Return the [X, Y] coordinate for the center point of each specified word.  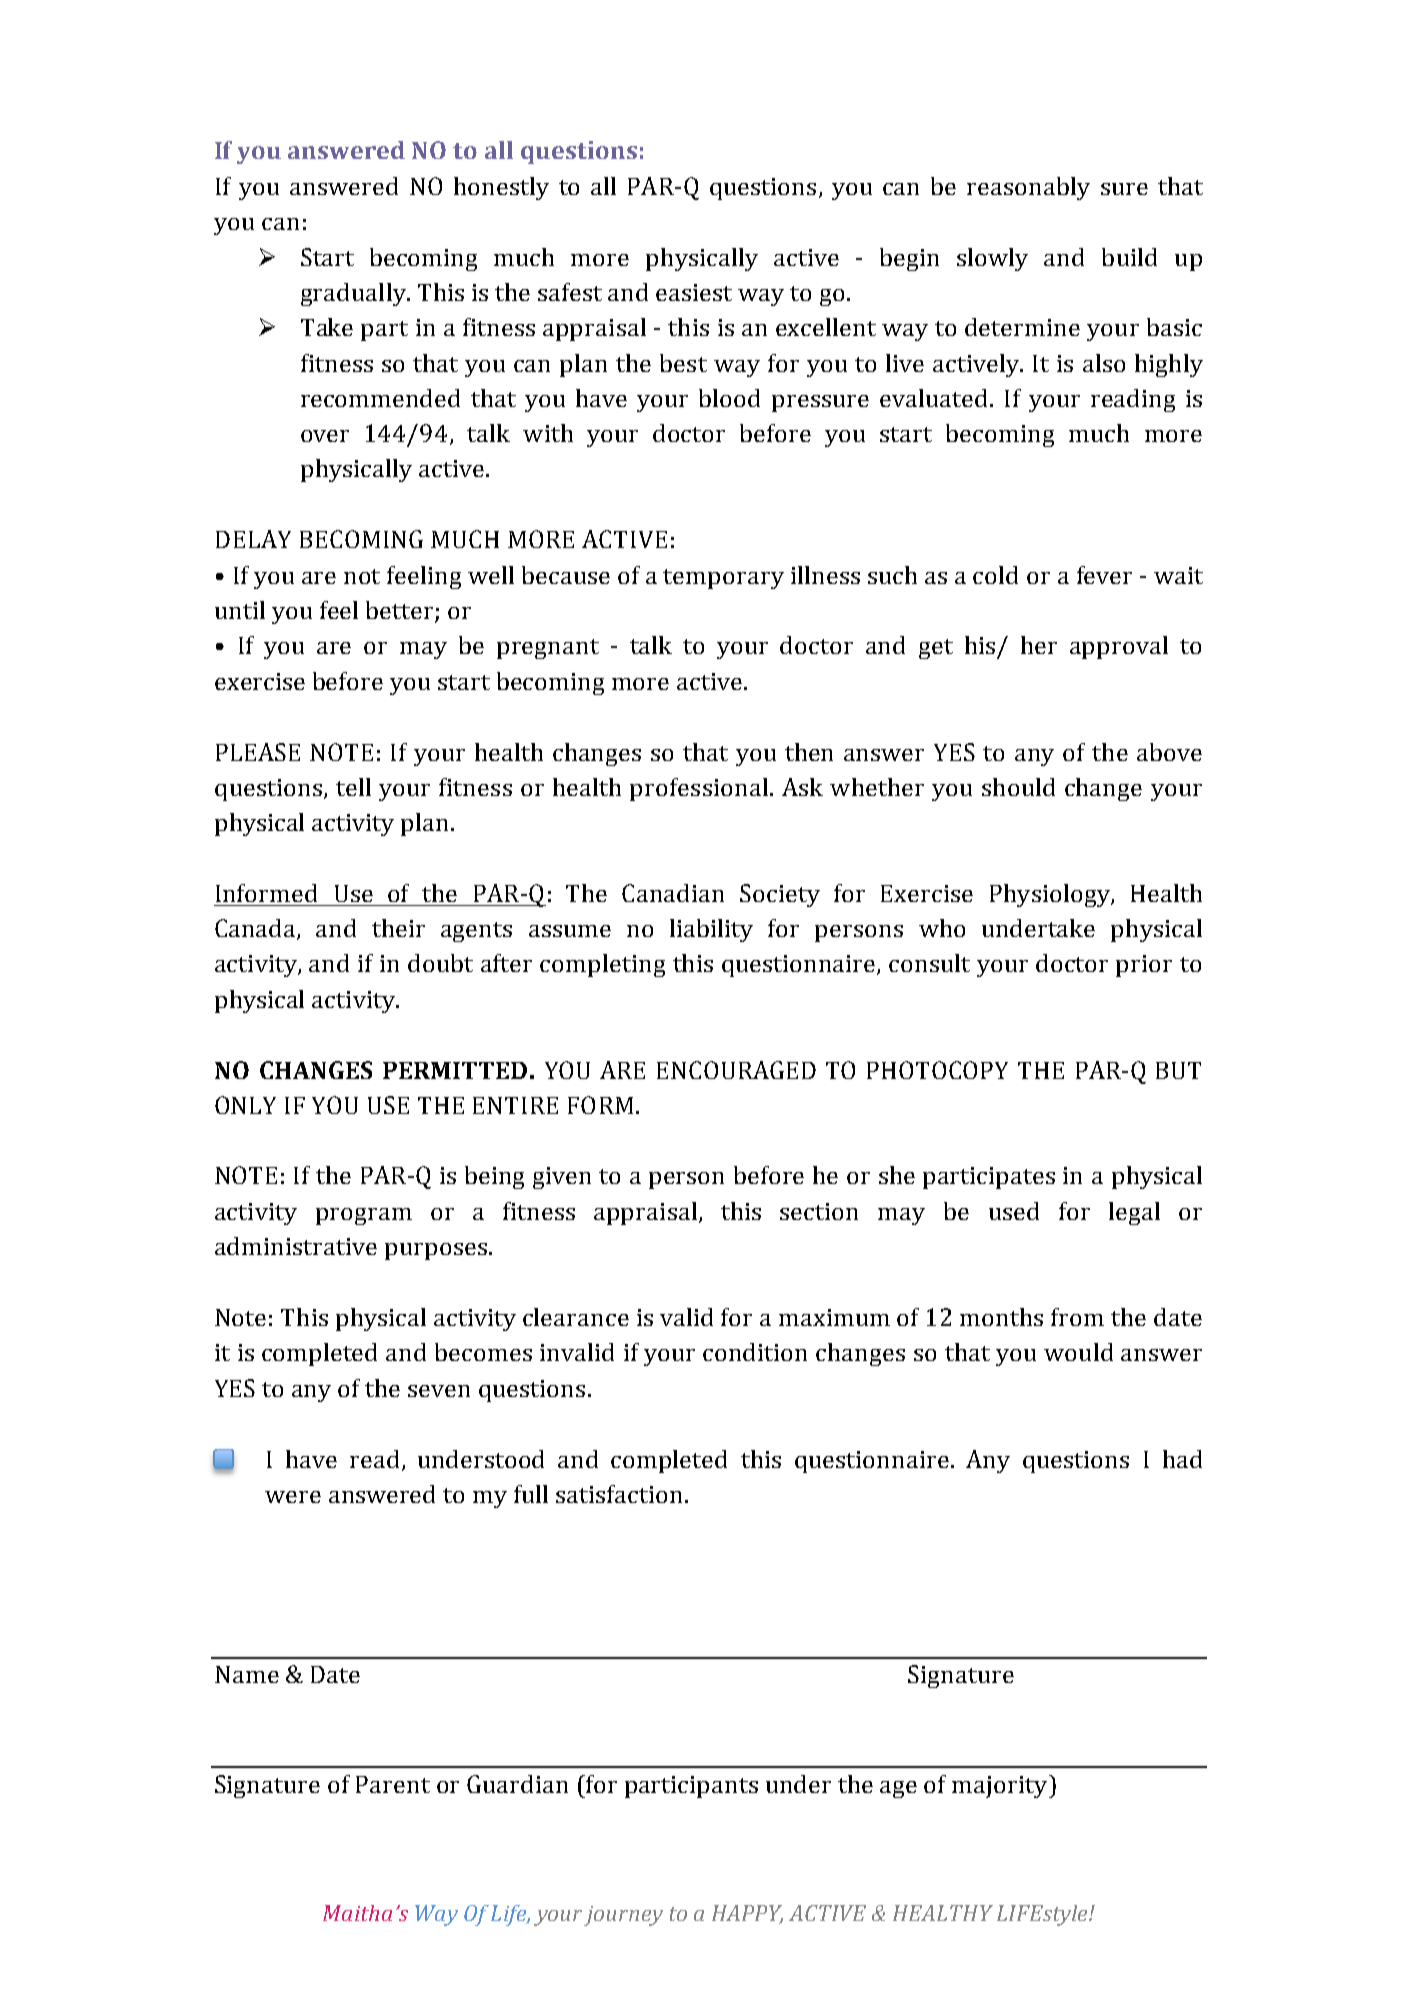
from [1077, 1317]
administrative [296, 1246]
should [1018, 787]
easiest [694, 292]
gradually [354, 294]
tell [353, 787]
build [1129, 257]
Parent [393, 1784]
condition [755, 1352]
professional [699, 789]
